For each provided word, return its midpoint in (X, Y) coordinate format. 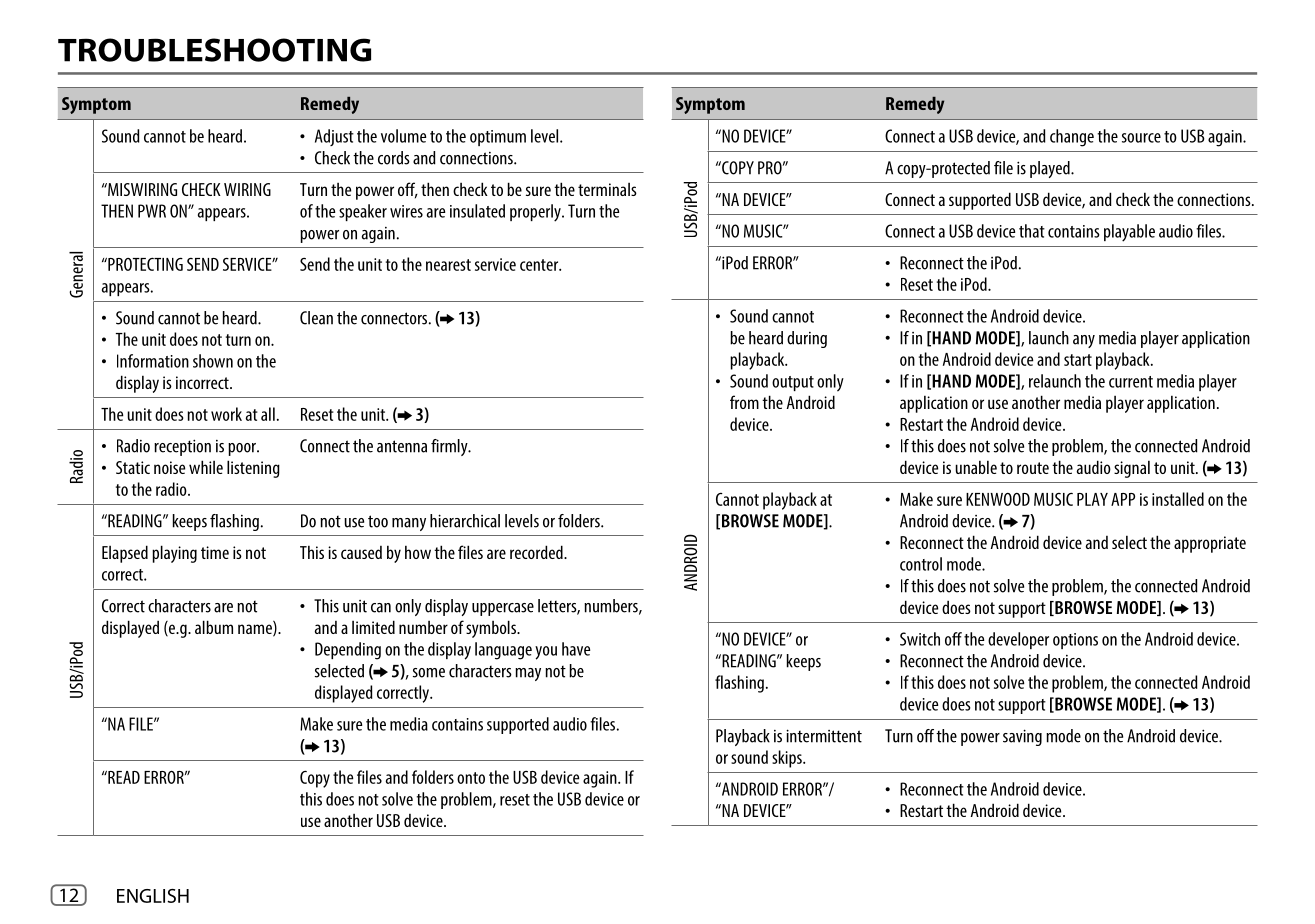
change (1072, 138)
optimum (498, 138)
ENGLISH (153, 896)
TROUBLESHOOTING (214, 50)
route (1033, 468)
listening (253, 469)
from (744, 402)
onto (471, 778)
